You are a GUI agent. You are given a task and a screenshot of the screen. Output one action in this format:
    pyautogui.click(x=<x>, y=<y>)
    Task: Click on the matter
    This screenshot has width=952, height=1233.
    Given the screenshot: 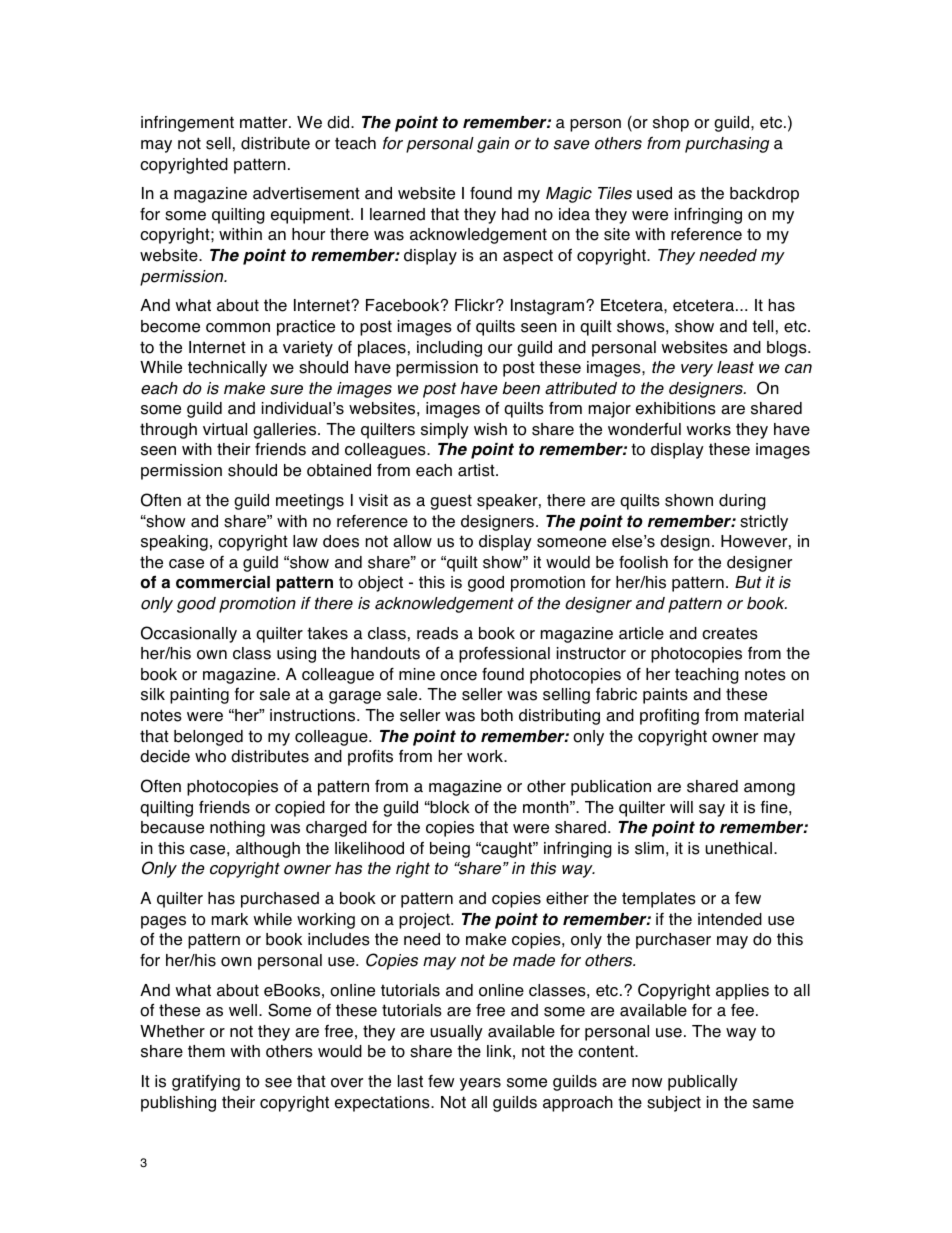 What is the action you would take?
    pyautogui.click(x=265, y=122)
